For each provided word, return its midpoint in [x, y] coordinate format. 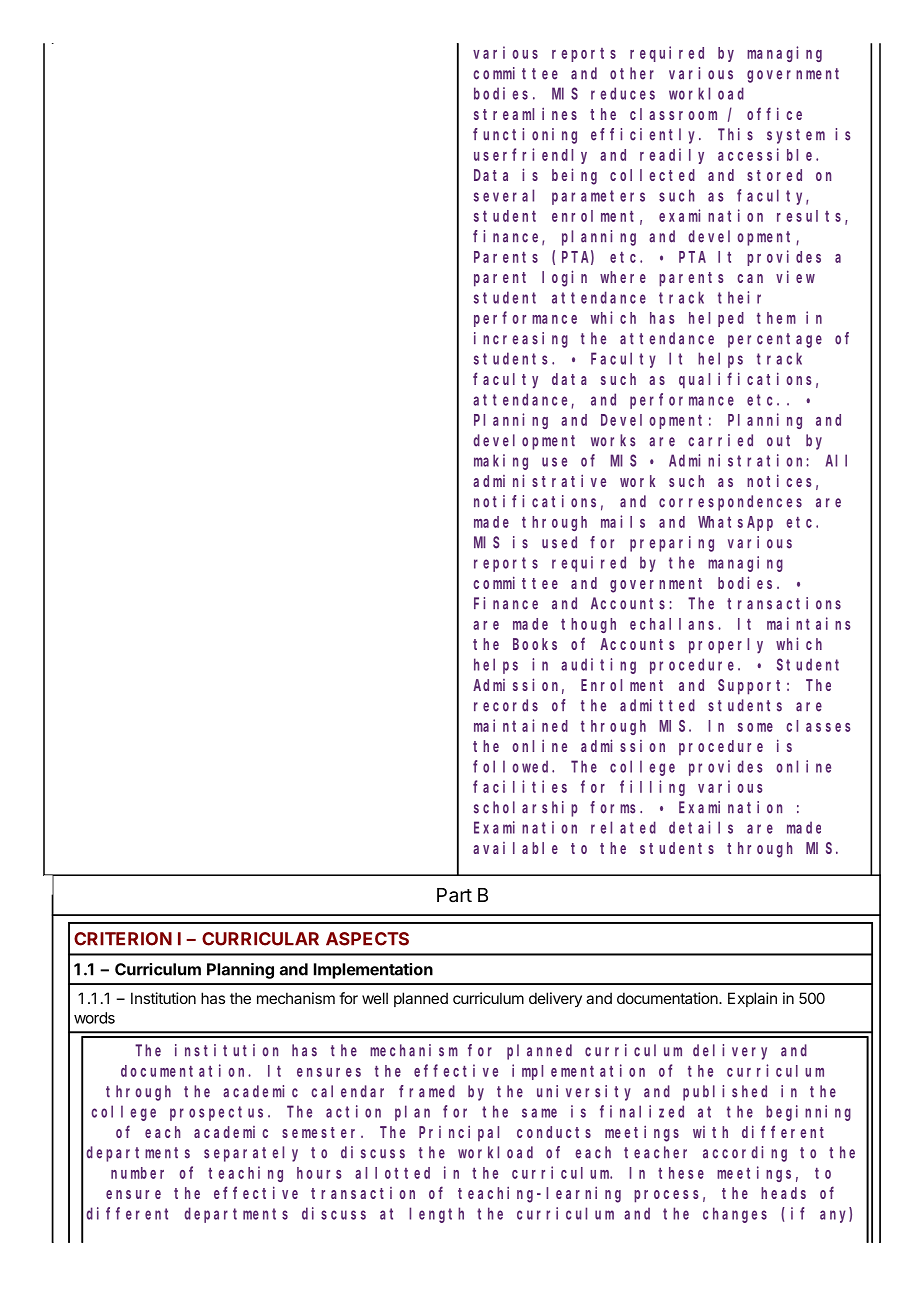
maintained [521, 725]
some [755, 727]
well [375, 998]
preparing [672, 544]
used [559, 542]
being [574, 176]
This [735, 134]
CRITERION [123, 939]
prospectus [219, 1113]
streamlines [525, 113]
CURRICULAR [260, 939]
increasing [521, 340]
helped [716, 319]
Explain [752, 999]
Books [535, 644]
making [501, 462]
